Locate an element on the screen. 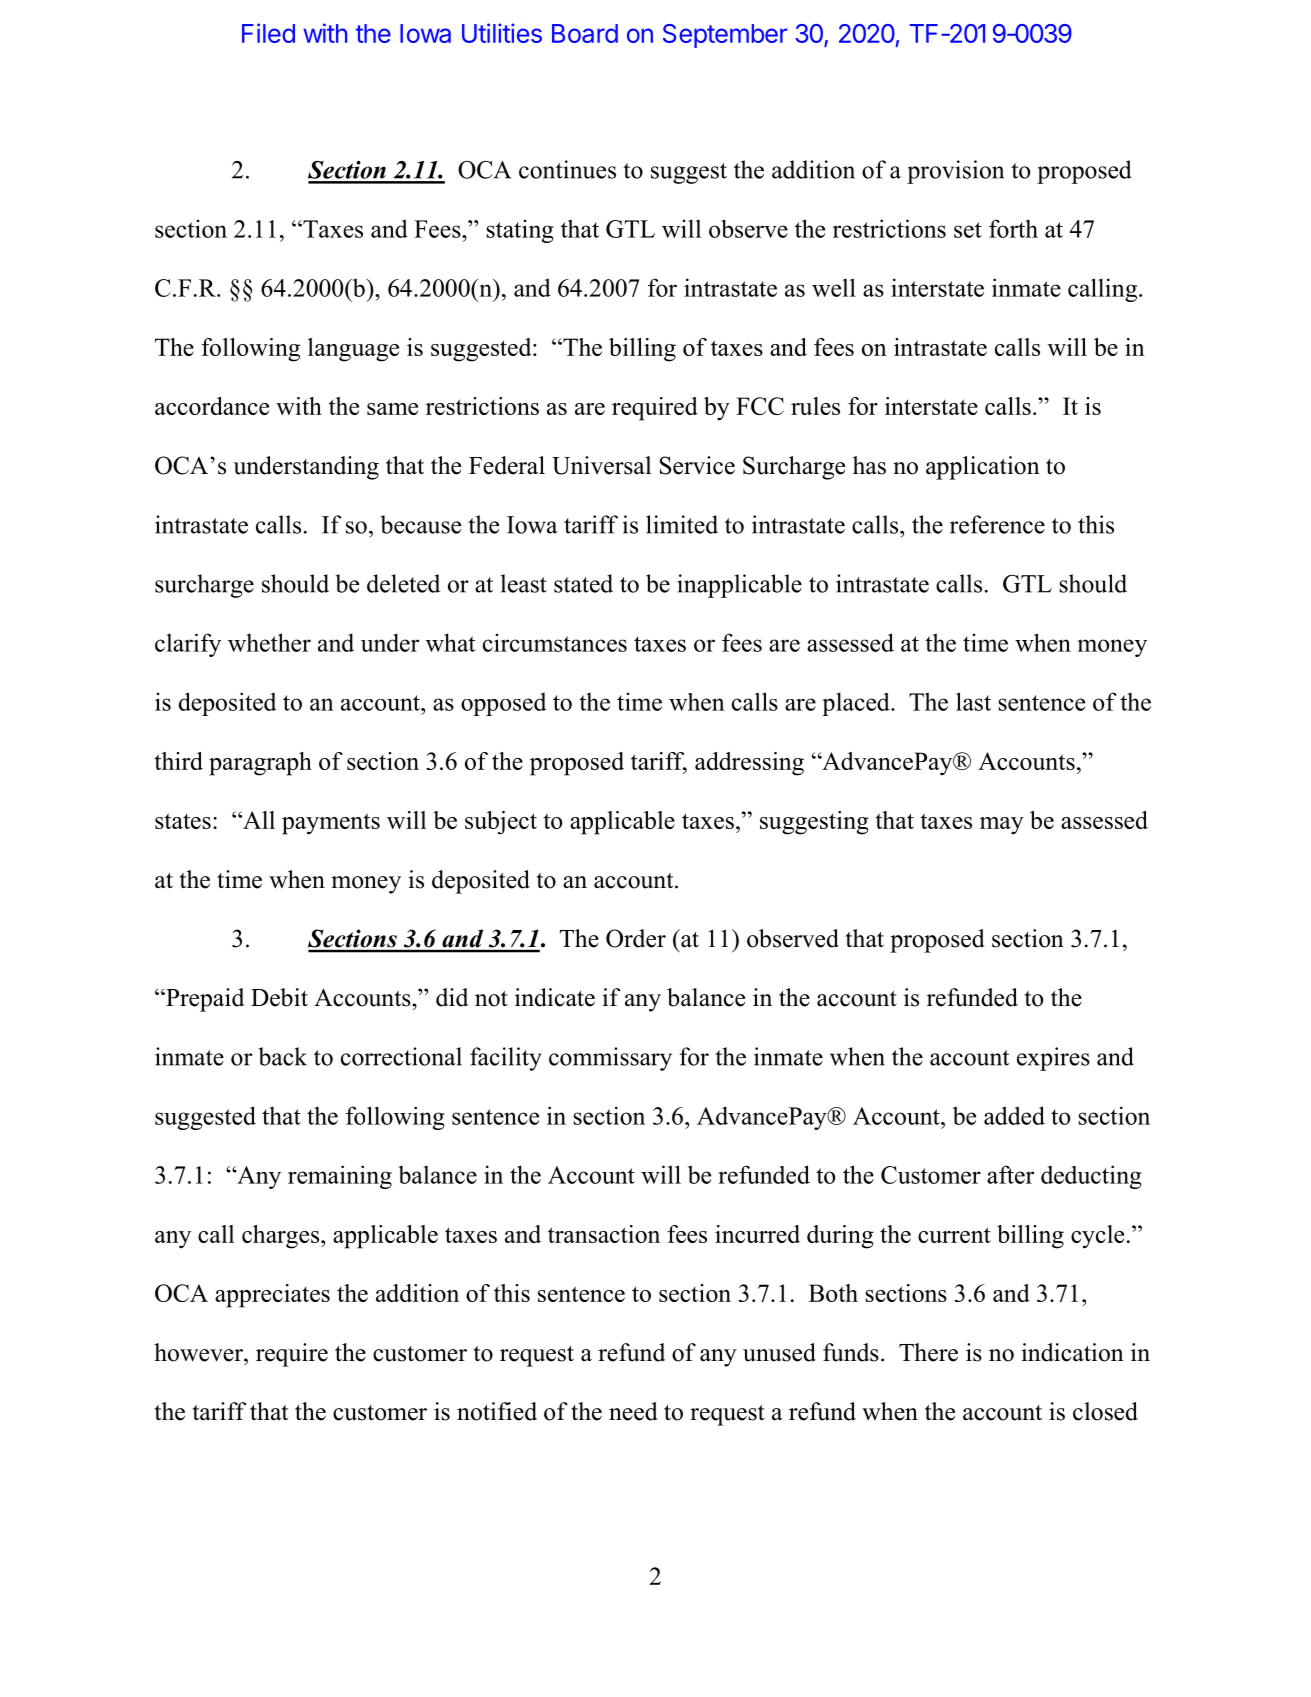 The width and height of the screenshot is (1311, 1697). expires is located at coordinates (1053, 1059).
